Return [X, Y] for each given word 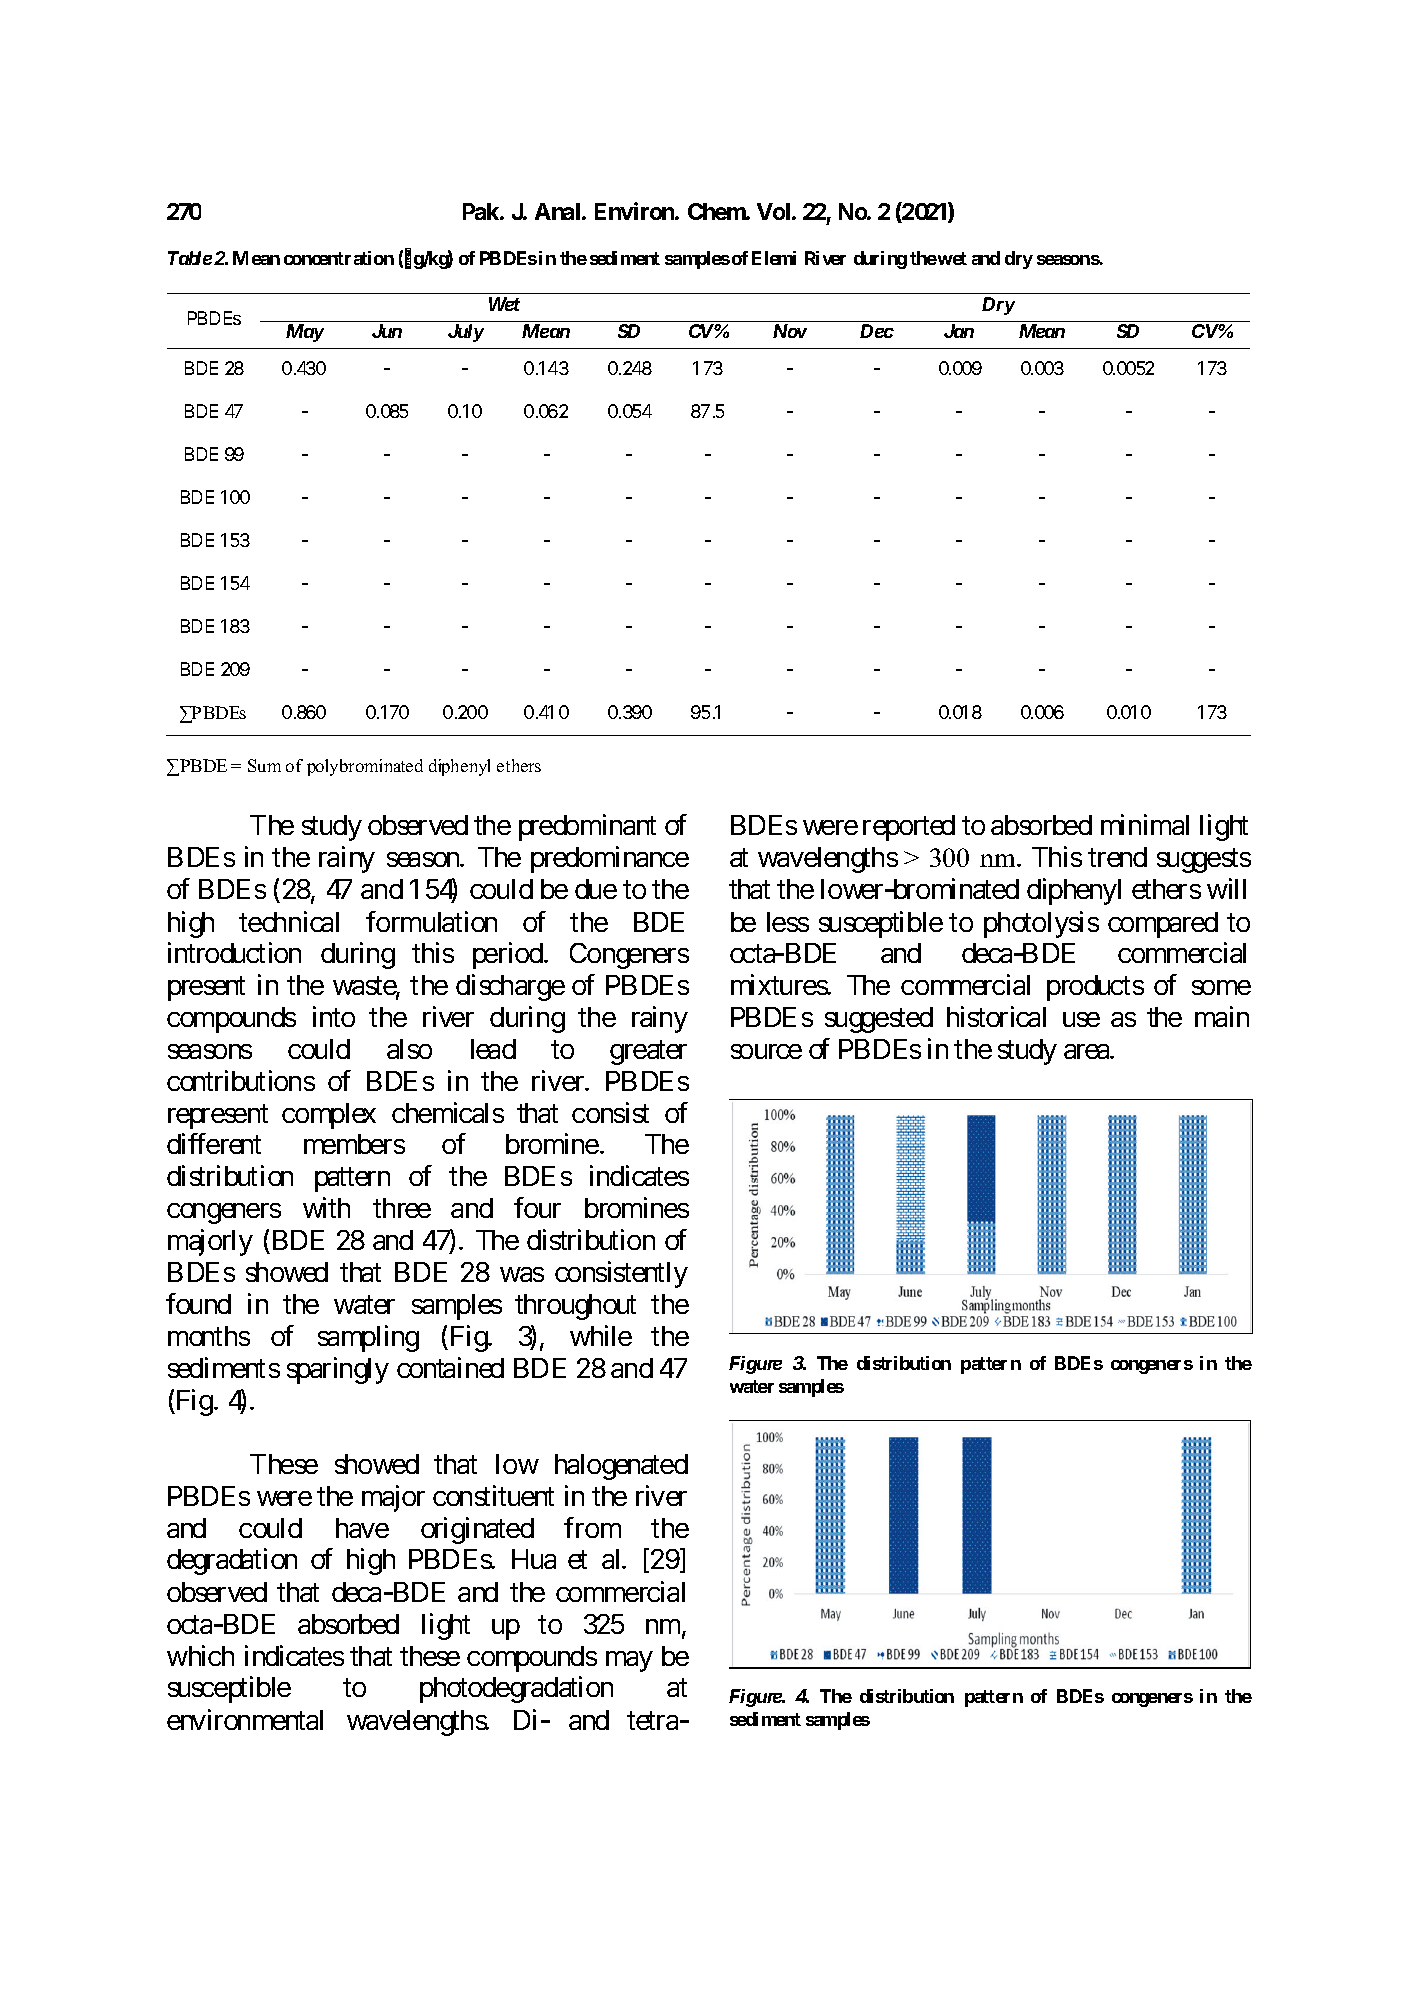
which [200, 1655]
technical [289, 921]
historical [996, 1016]
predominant [587, 827]
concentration [339, 258]
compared [1163, 925]
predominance [610, 859]
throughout [575, 1307]
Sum [264, 765]
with [326, 1207]
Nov [790, 331]
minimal [1145, 824]
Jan [959, 331]
